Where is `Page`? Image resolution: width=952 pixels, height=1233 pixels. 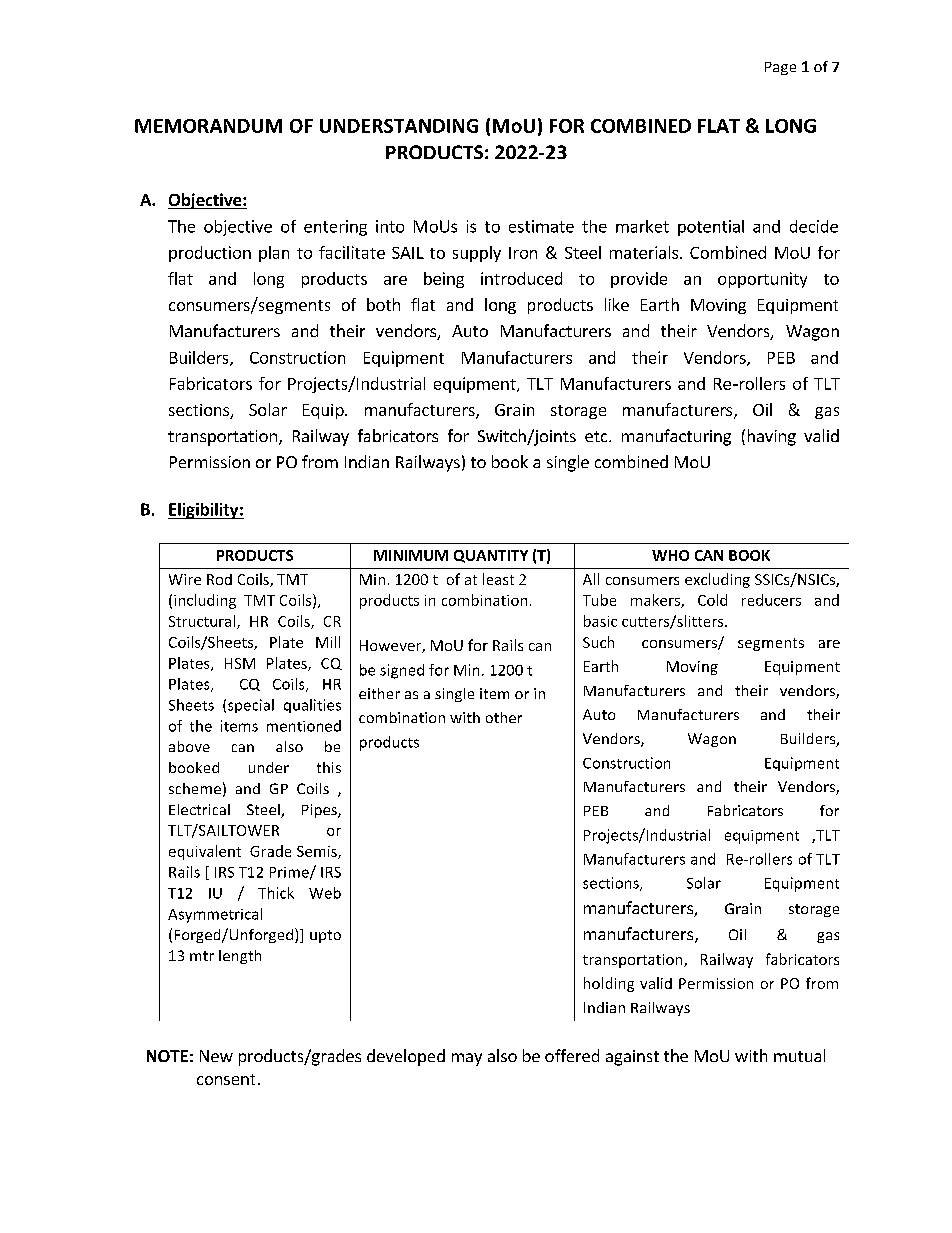 Page is located at coordinates (780, 68).
